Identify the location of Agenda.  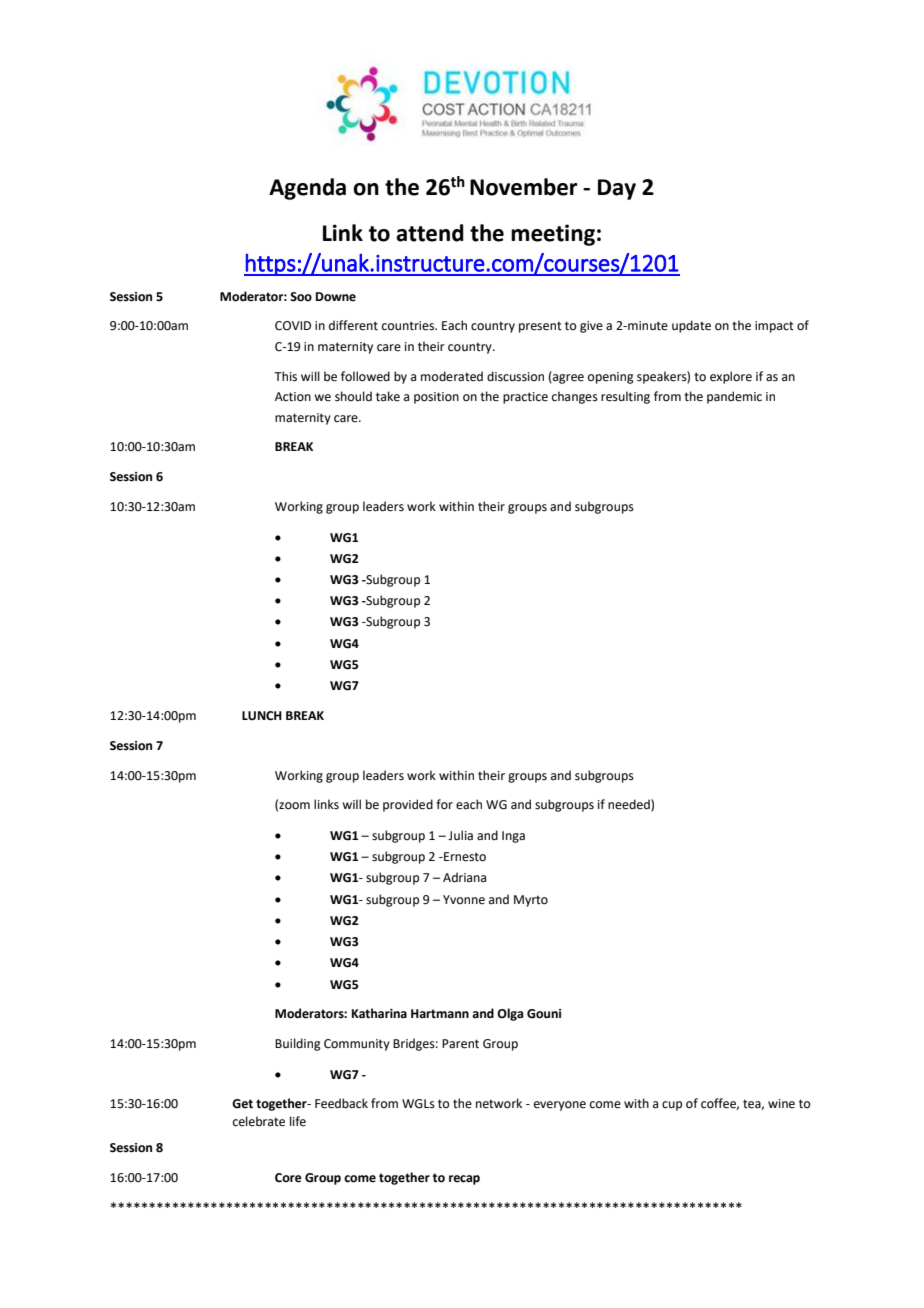
(307, 189).
